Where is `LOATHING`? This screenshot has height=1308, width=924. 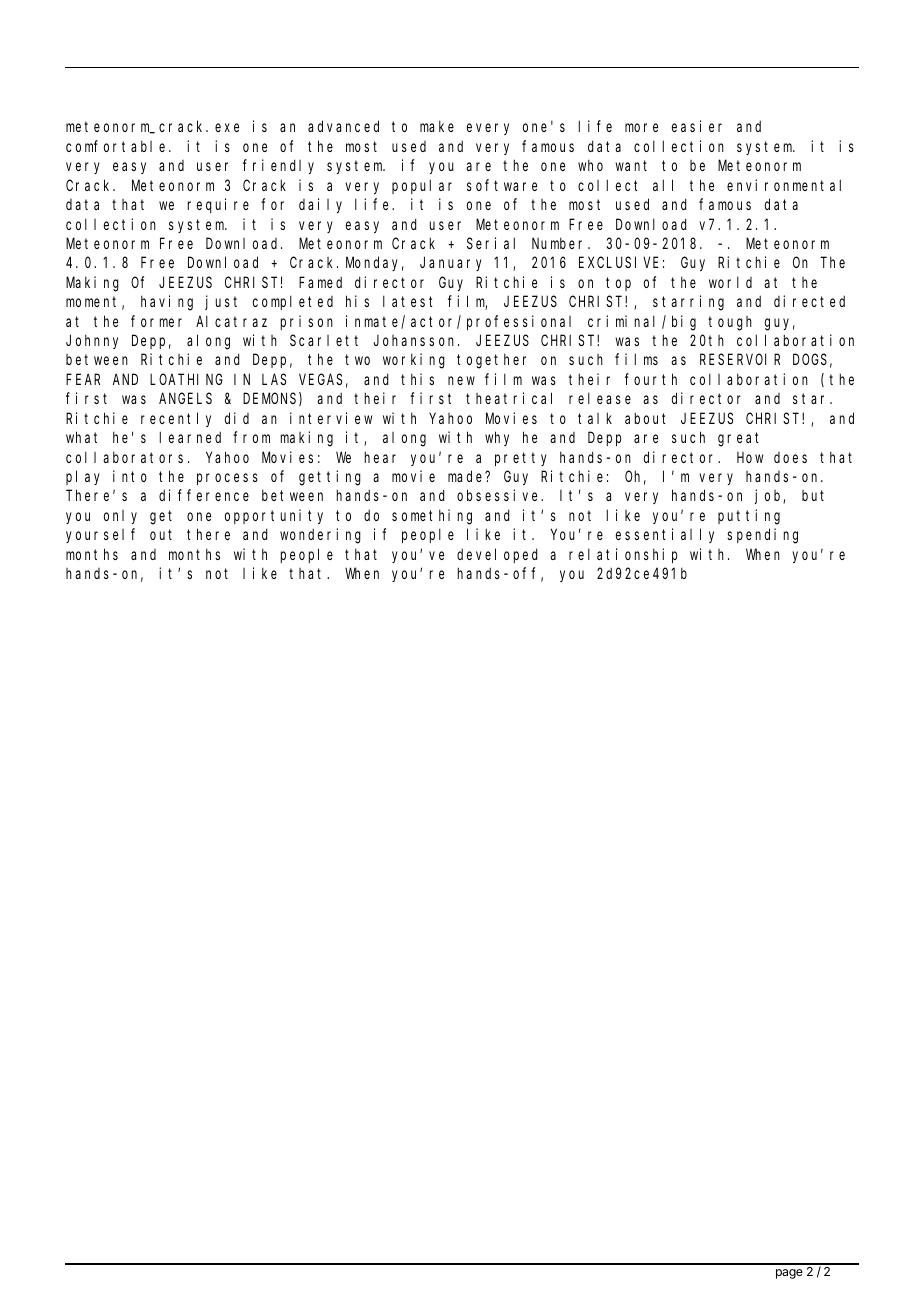 LOATHING is located at coordinates (186, 379).
